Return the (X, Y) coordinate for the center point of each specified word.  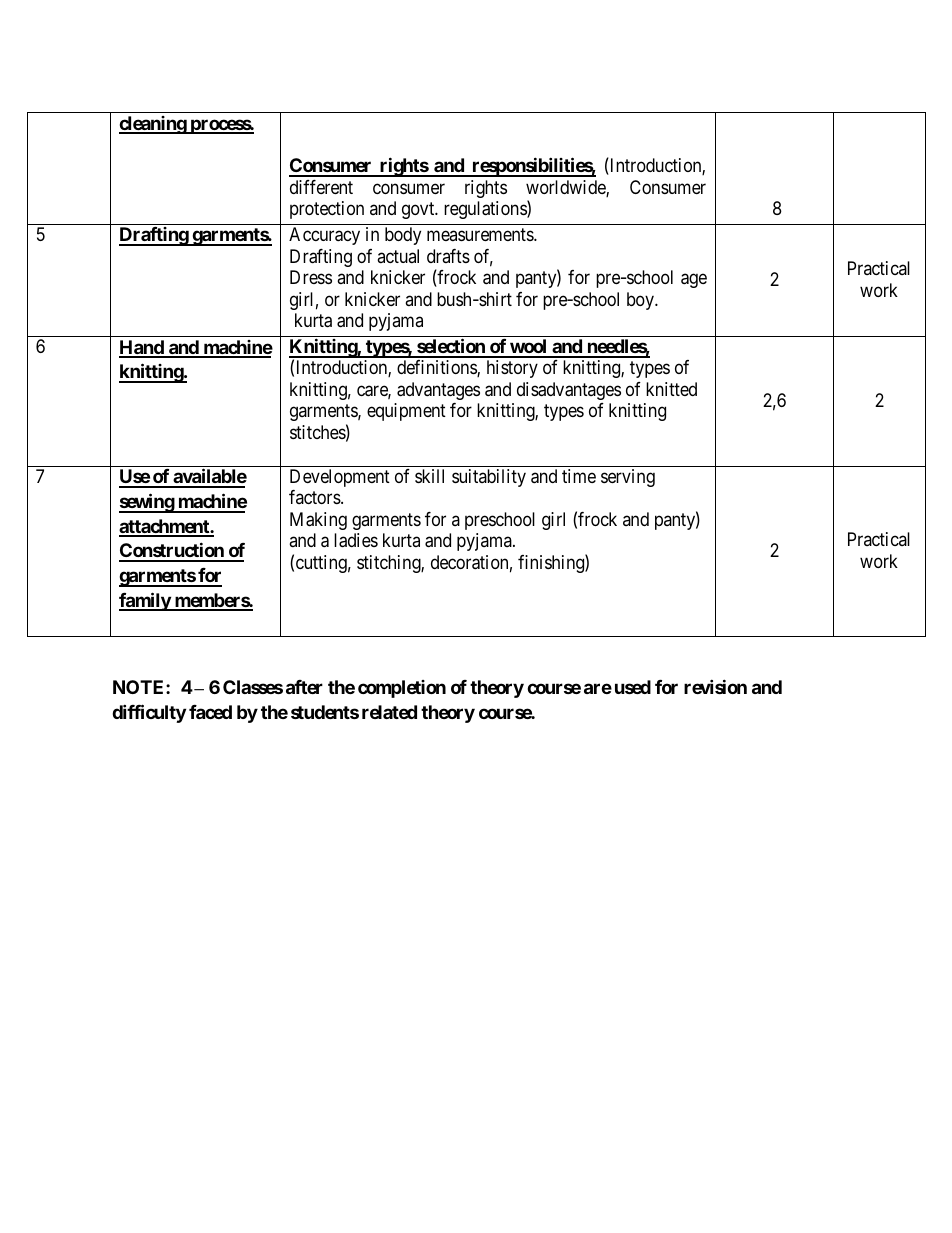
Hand (142, 348)
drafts (448, 256)
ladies (356, 540)
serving (628, 478)
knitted (671, 389)
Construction (172, 552)
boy (642, 301)
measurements (481, 234)
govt (419, 210)
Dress (311, 277)
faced (210, 712)
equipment (406, 412)
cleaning (153, 125)
